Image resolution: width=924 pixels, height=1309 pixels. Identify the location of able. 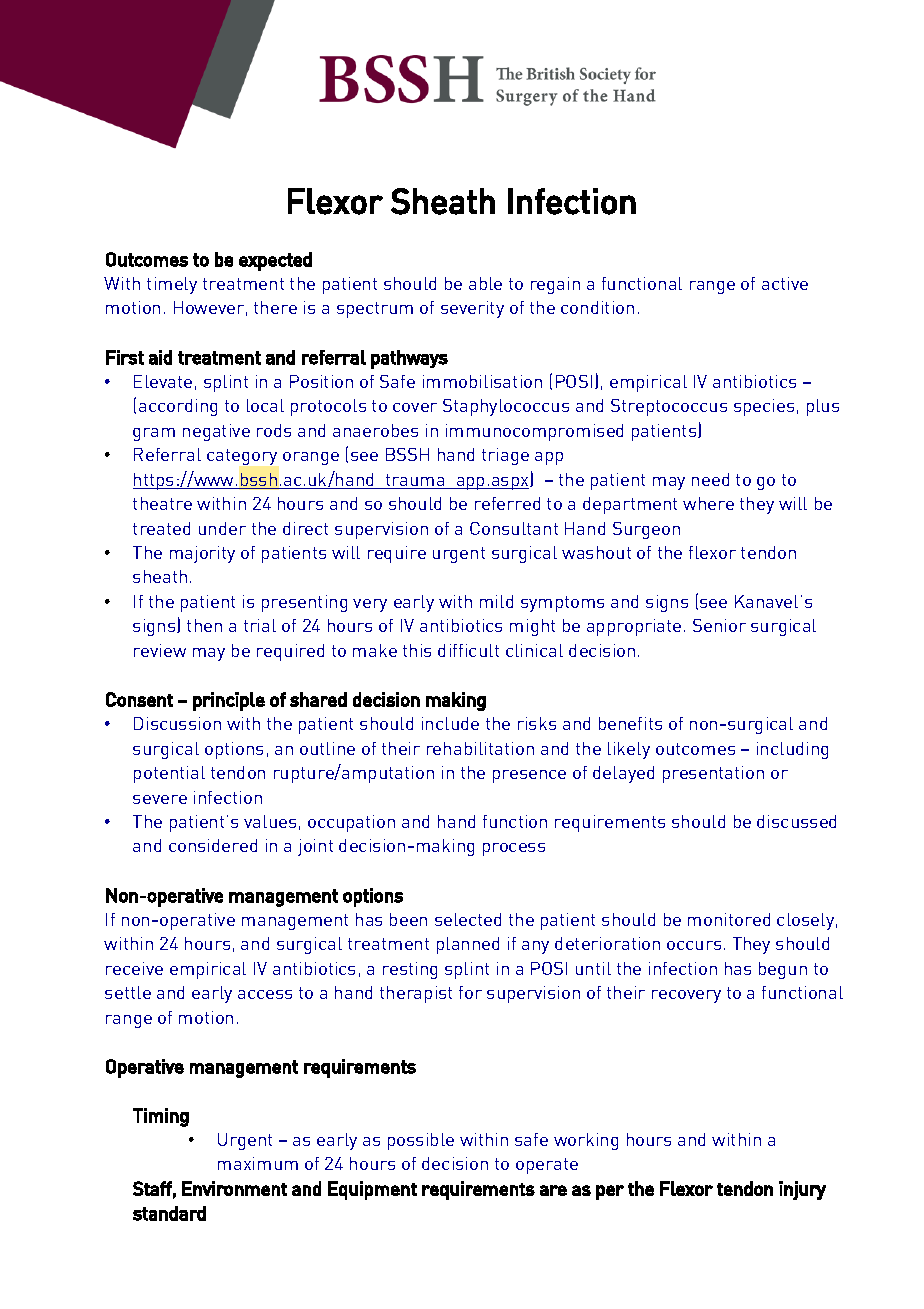
(485, 283).
